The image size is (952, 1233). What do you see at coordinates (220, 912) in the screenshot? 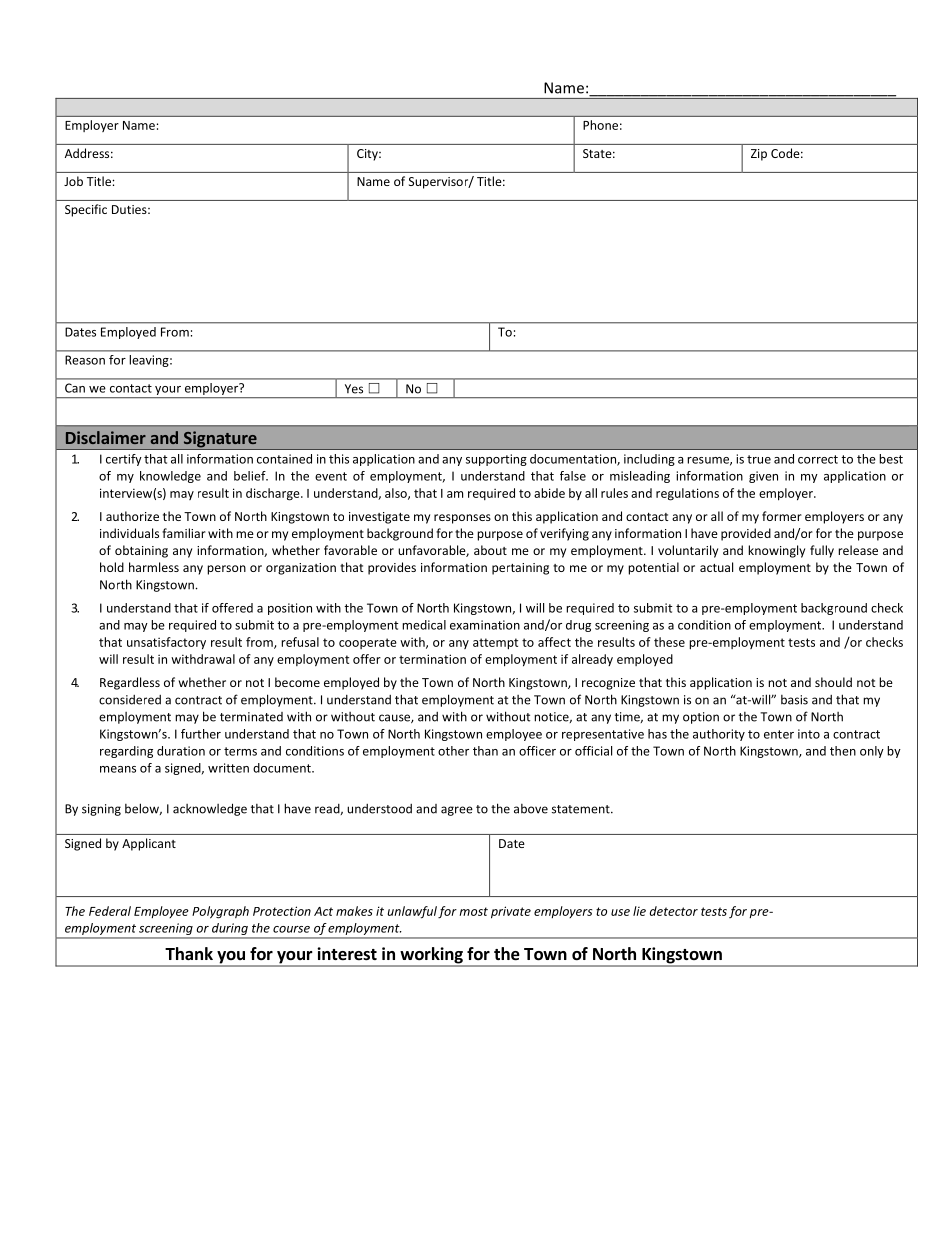
I see `Polygraph` at bounding box center [220, 912].
